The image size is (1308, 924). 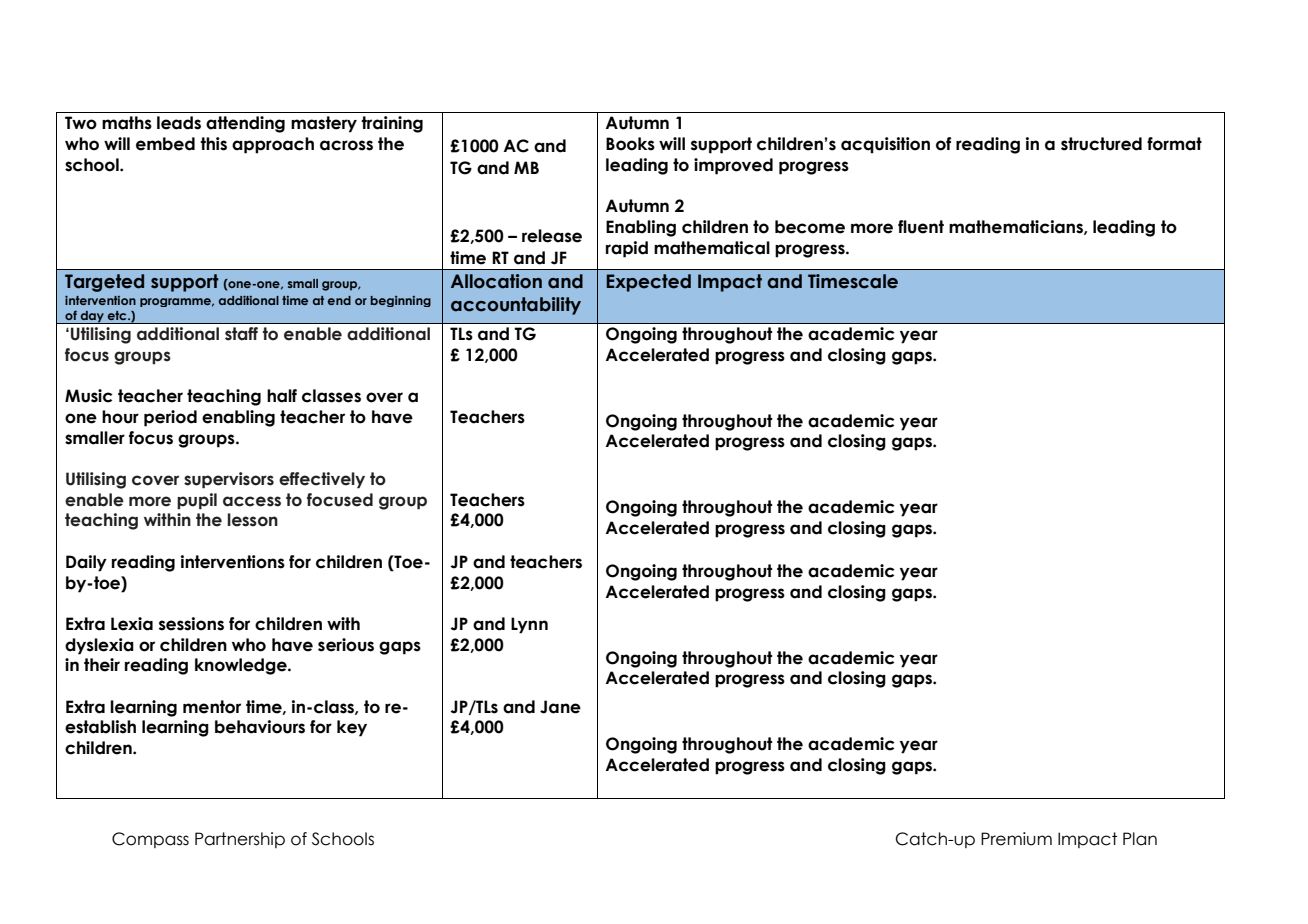 I want to click on Premium, so click(x=1016, y=839).
